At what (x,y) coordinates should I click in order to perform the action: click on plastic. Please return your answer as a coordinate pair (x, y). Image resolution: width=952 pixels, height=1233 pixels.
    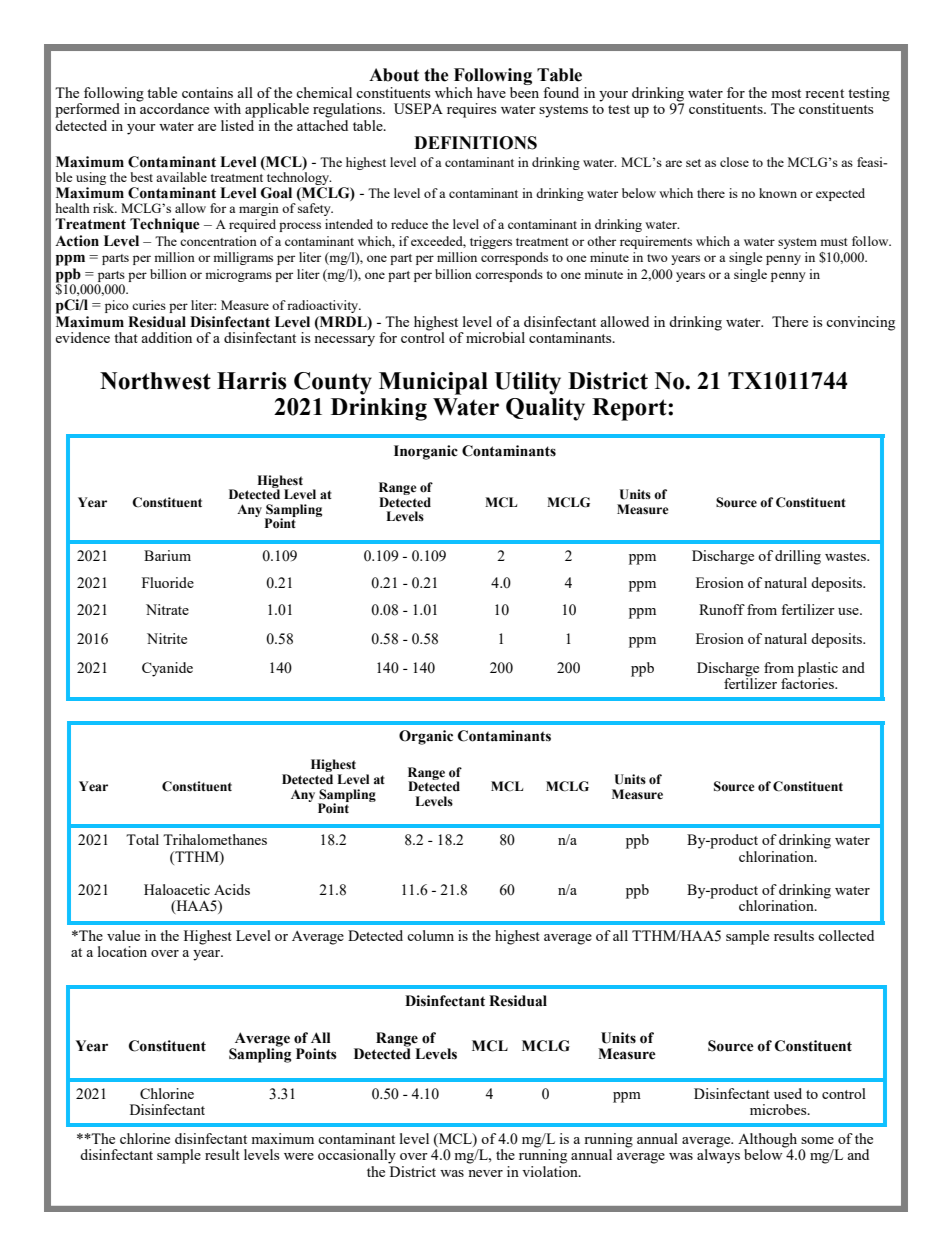
    Looking at the image, I should click on (818, 670).
